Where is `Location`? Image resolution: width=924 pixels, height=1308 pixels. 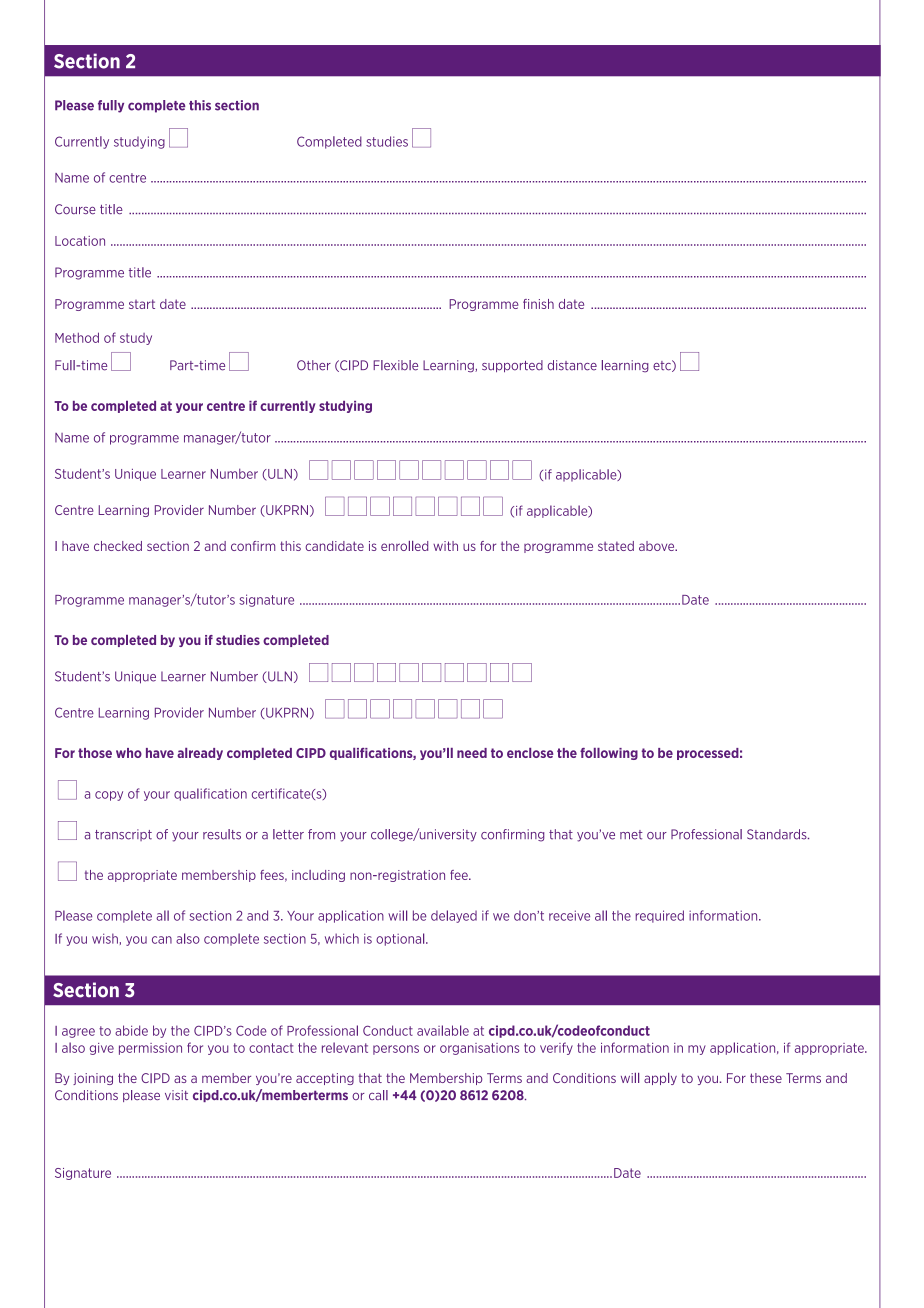 Location is located at coordinates (80, 241).
